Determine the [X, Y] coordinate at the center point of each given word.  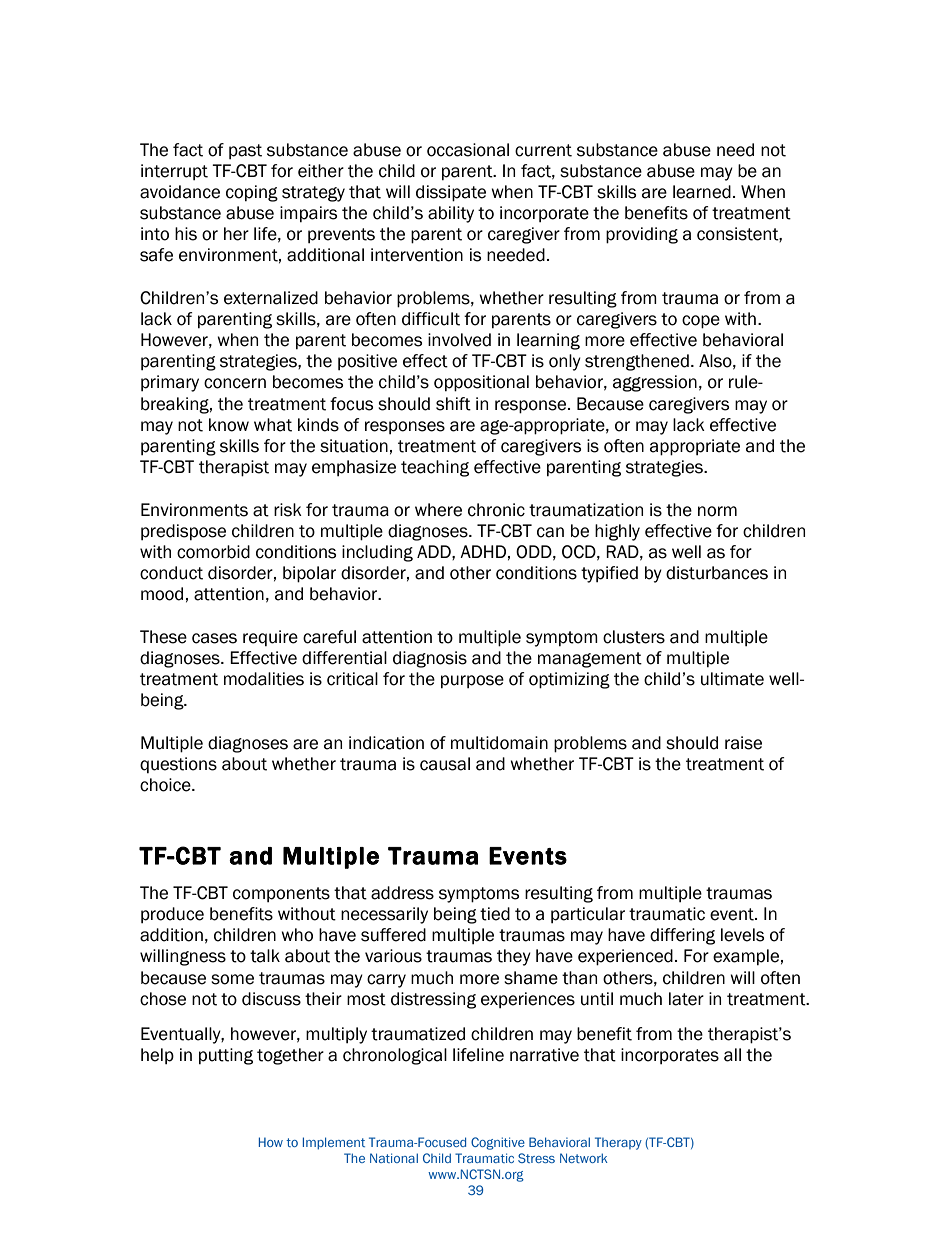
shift [453, 404]
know [229, 425]
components [281, 894]
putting [226, 1056]
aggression [655, 383]
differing [682, 936]
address [402, 893]
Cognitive [498, 1143]
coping [252, 193]
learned [702, 192]
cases [214, 638]
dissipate [451, 193]
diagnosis [430, 659]
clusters [634, 637]
